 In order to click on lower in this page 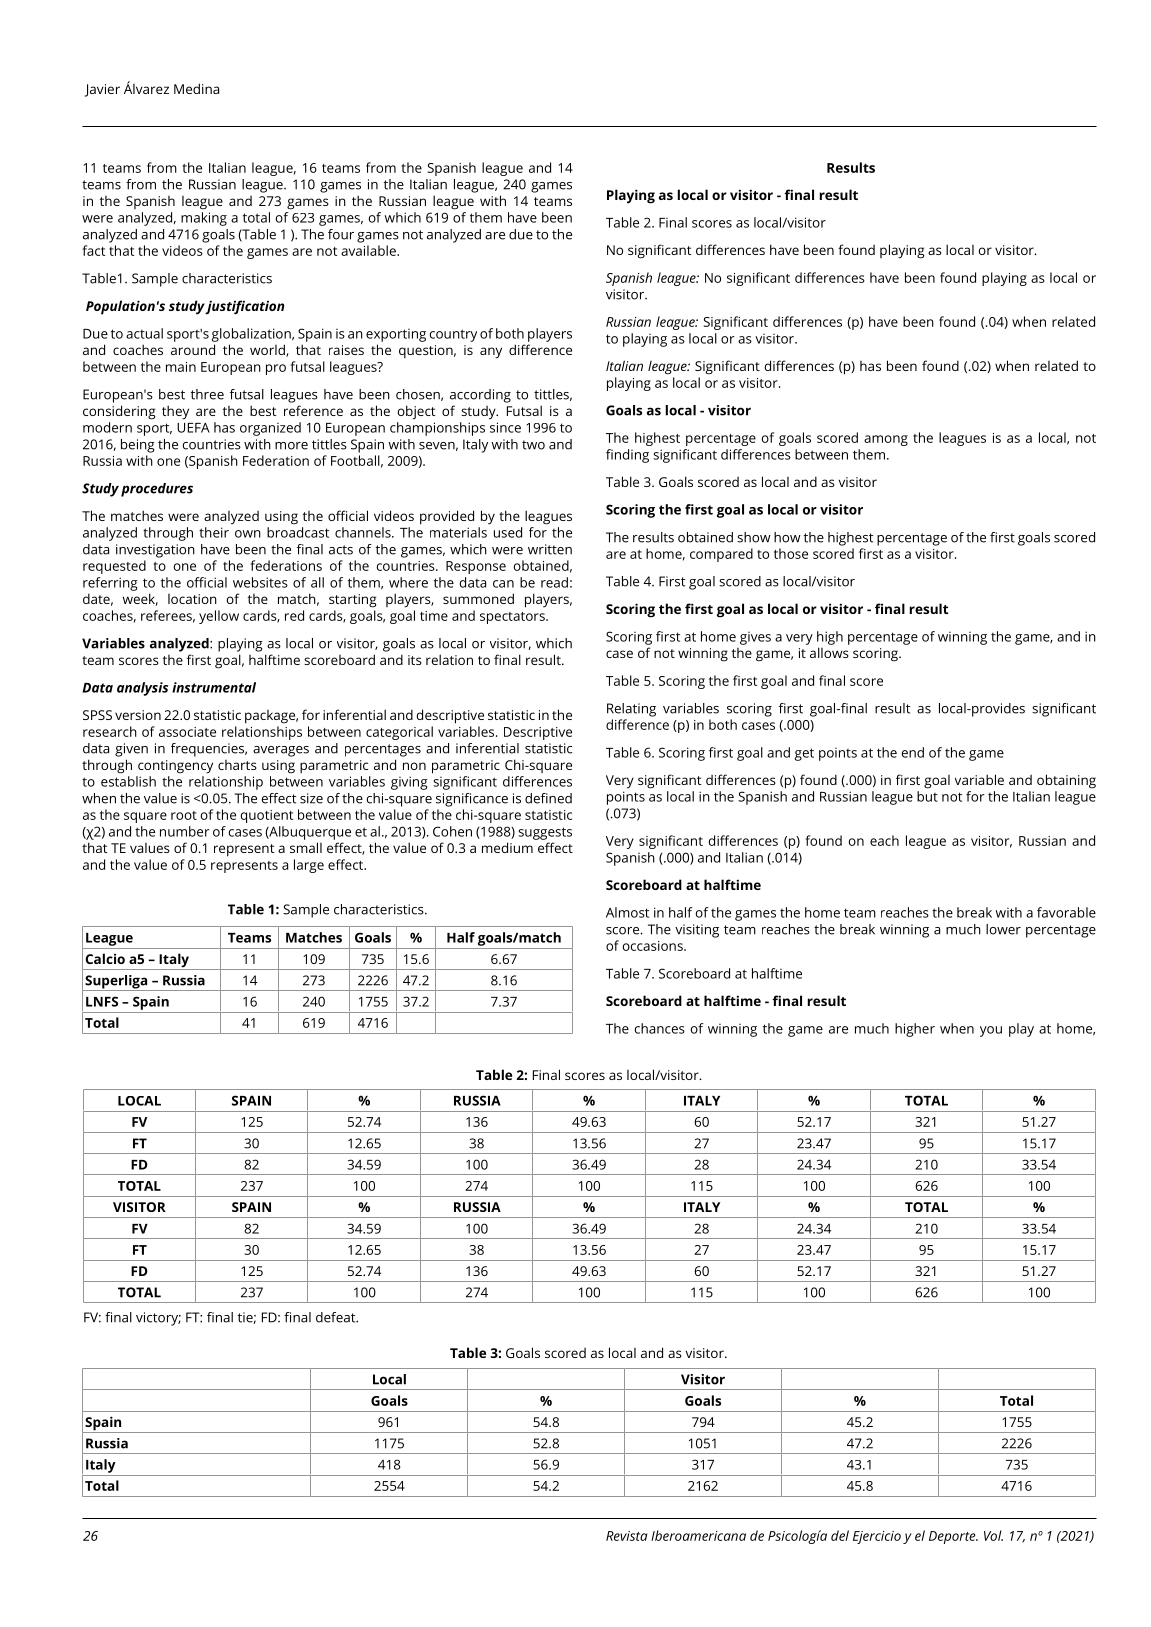, I will do `click(1003, 929)`.
